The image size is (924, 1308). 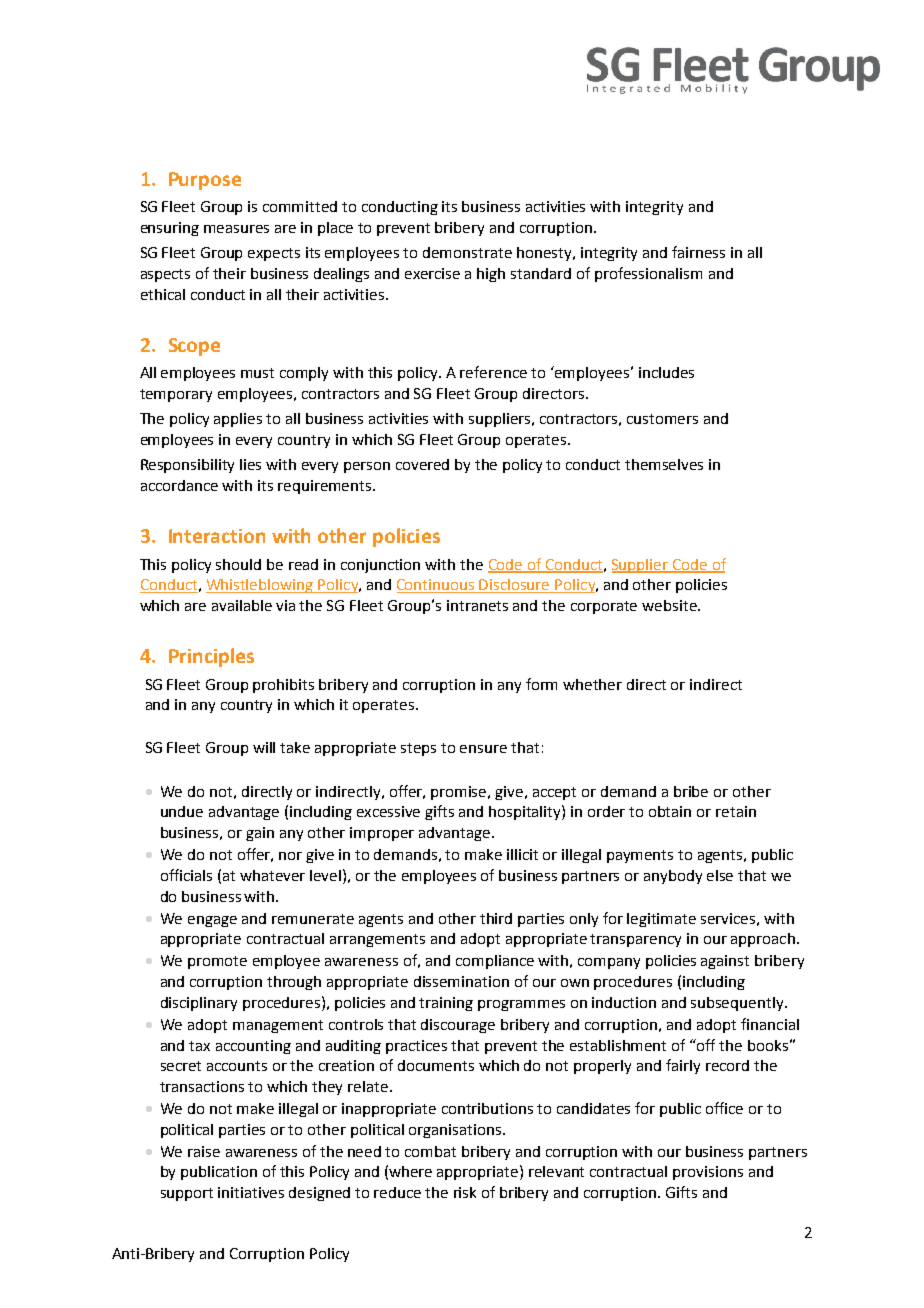 I want to click on website, so click(x=670, y=605).
